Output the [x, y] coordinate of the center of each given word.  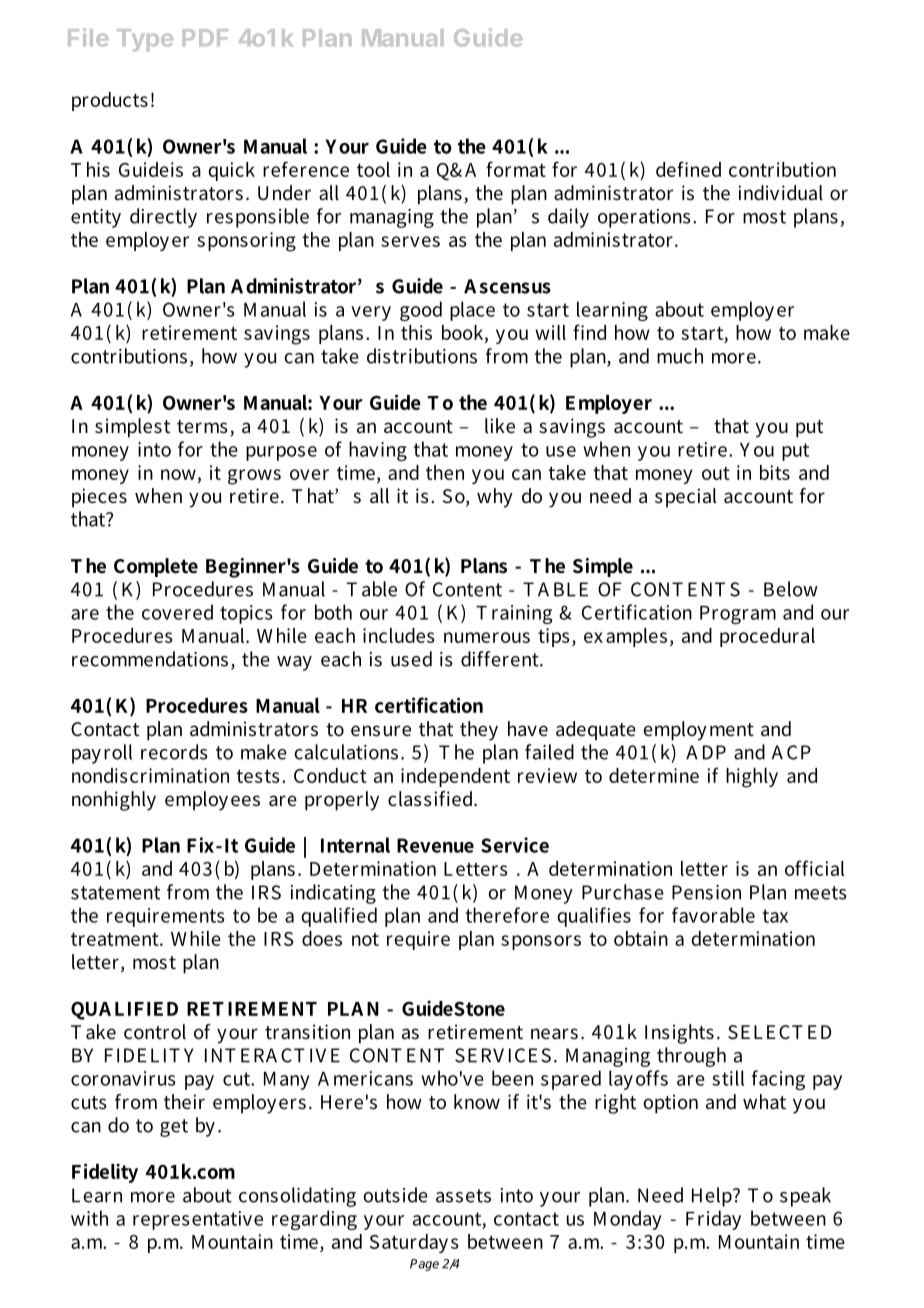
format [516, 169]
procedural [767, 637]
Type [145, 40]
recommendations [150, 659]
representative [198, 1220]
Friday [713, 1220]
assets [463, 1196]
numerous [487, 637]
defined [688, 169]
